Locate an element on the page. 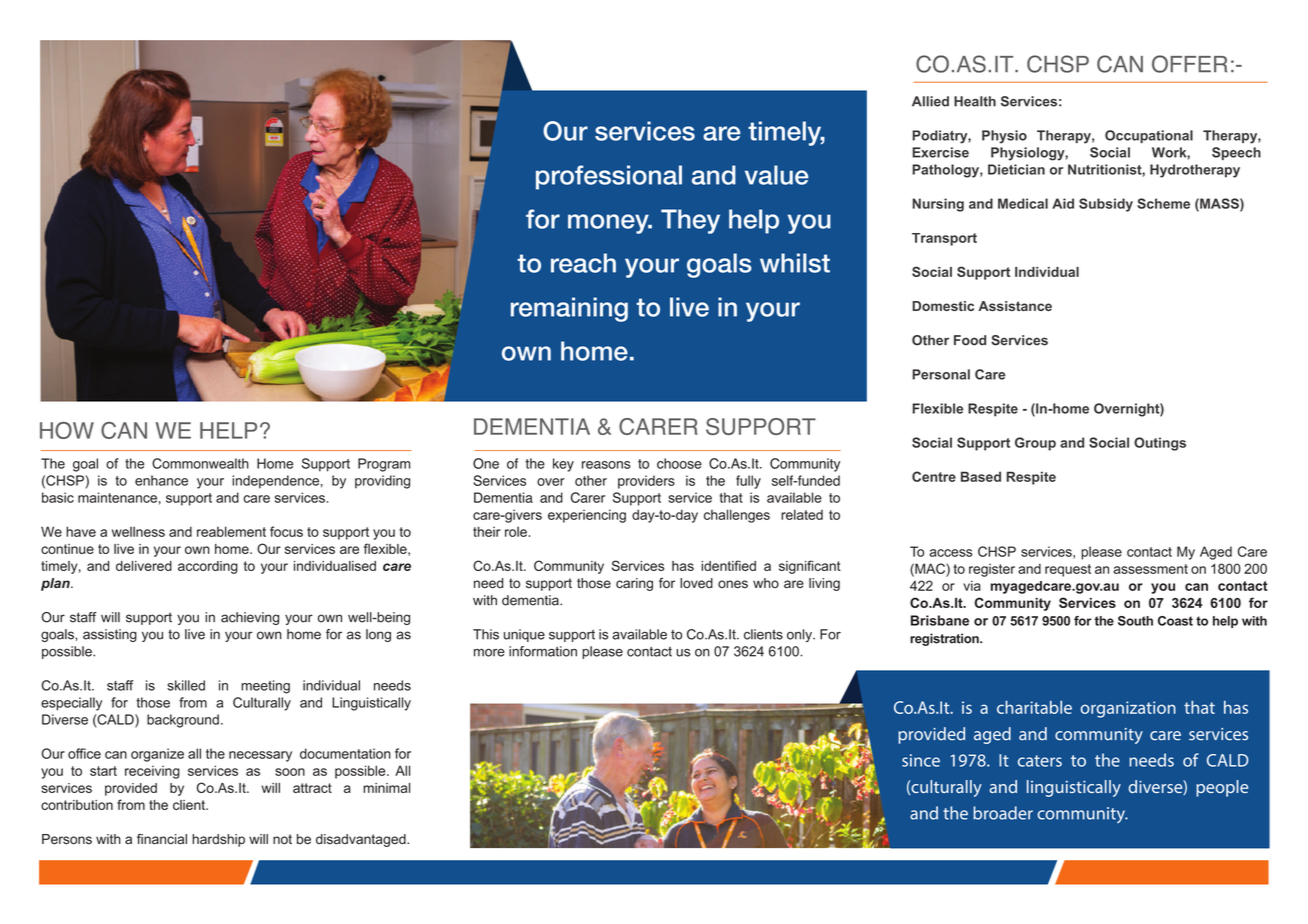 The height and width of the page is (924, 1308). value is located at coordinates (777, 175).
